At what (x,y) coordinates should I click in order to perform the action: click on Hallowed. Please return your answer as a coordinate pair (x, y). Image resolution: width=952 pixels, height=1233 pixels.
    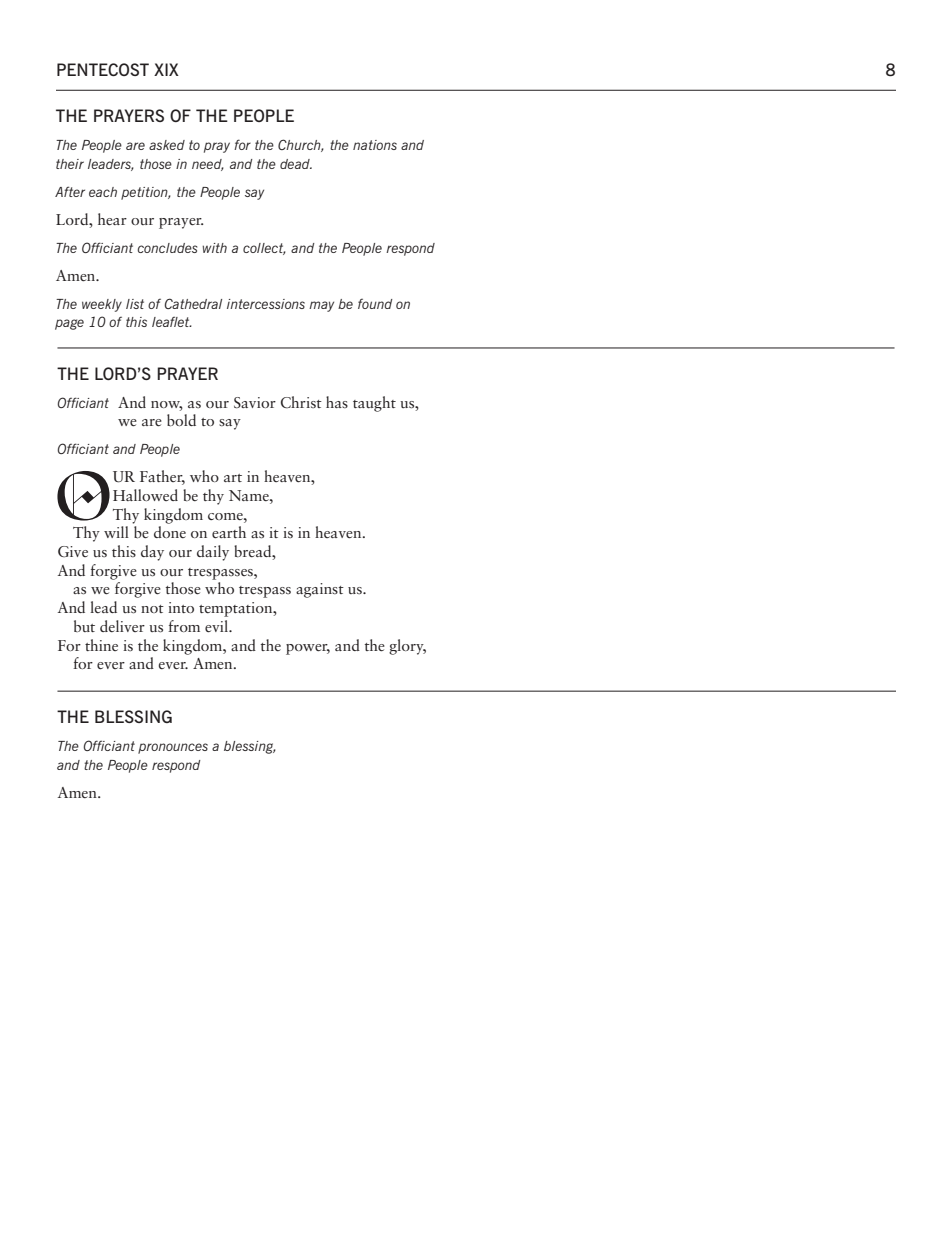
    Looking at the image, I should click on (145, 495).
